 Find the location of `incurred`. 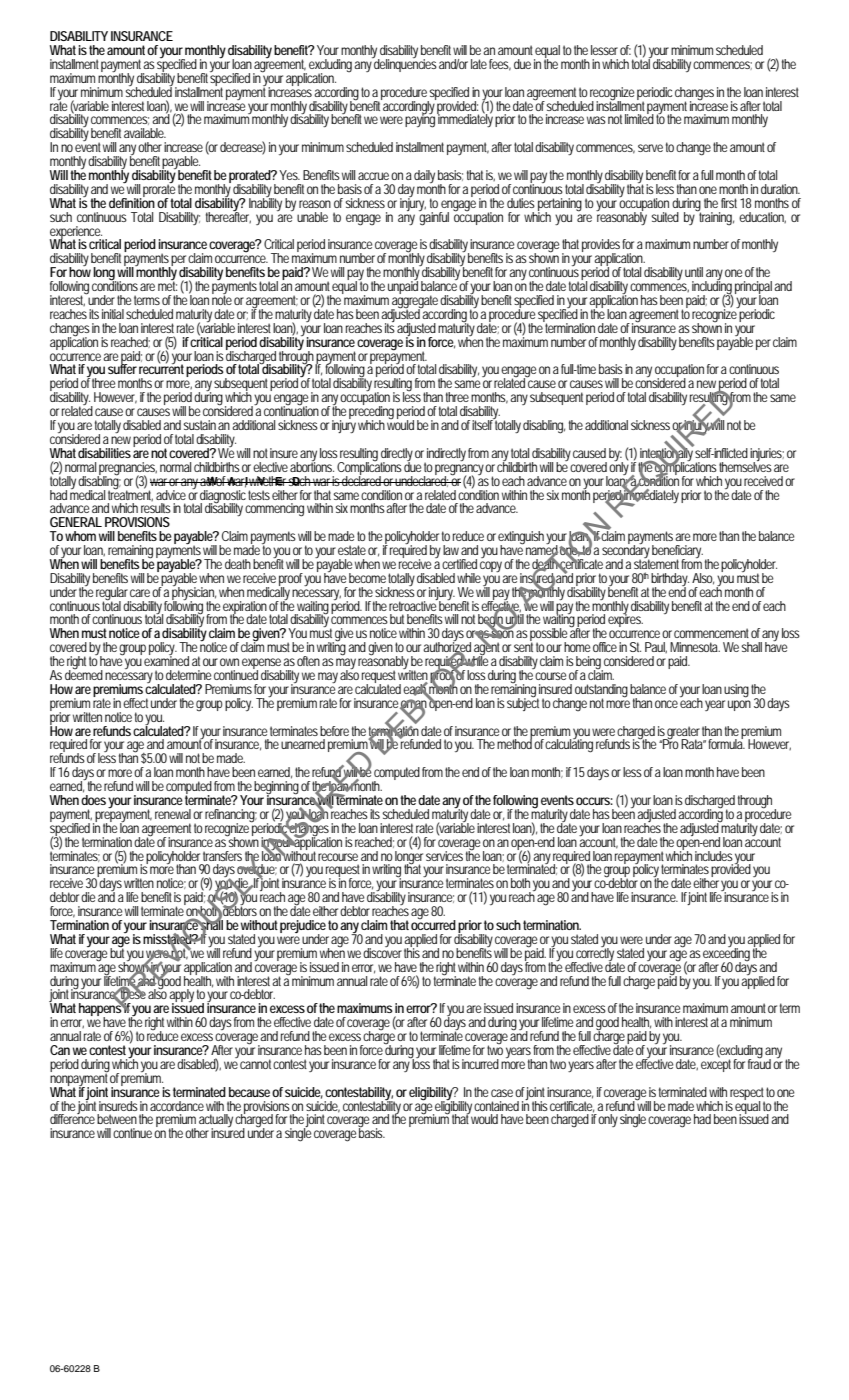

incurred is located at coordinates (480, 1064).
